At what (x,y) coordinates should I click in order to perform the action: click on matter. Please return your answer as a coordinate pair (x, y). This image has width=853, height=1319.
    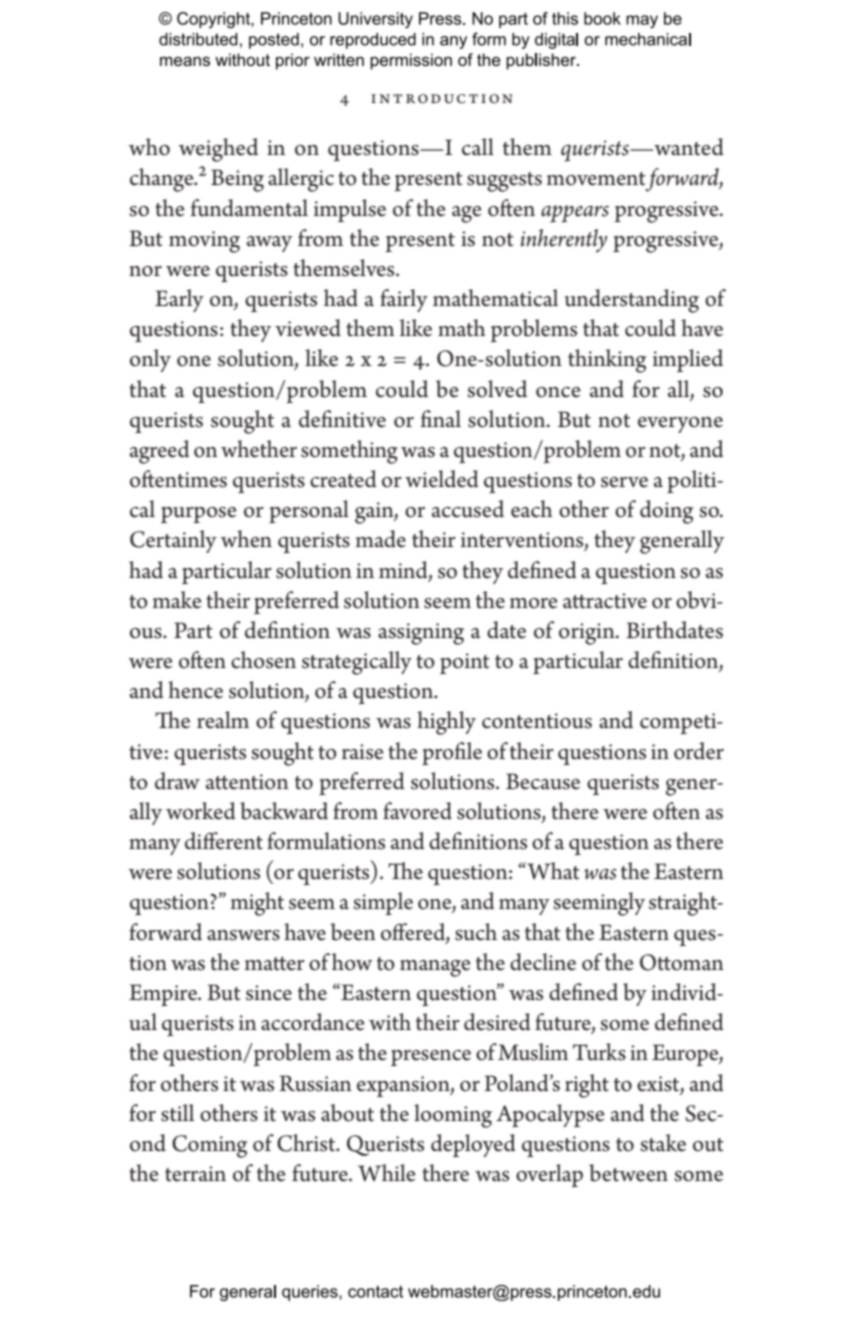
    Looking at the image, I should click on (275, 964).
